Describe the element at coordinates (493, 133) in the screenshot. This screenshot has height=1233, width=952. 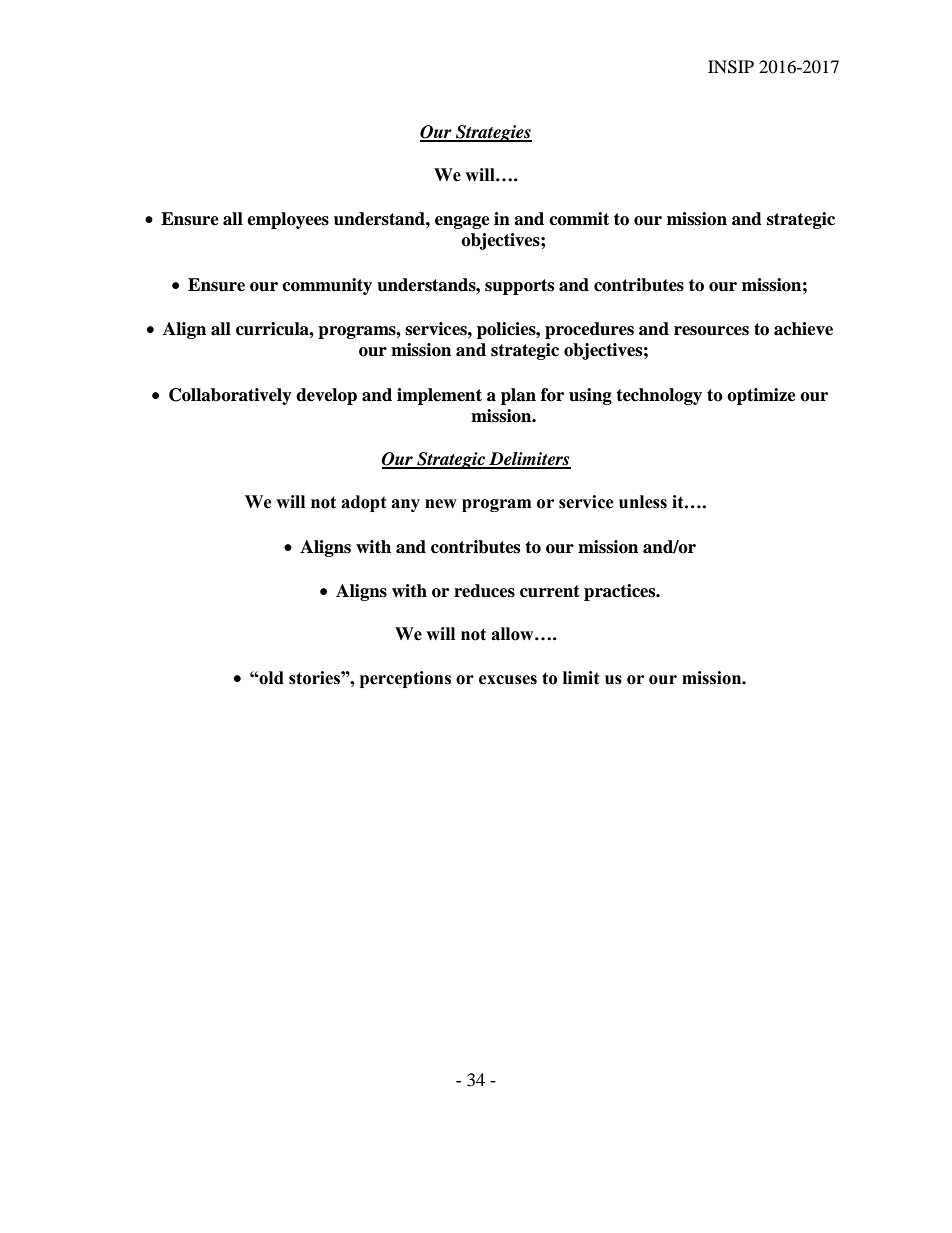
I see `Strategies` at that location.
